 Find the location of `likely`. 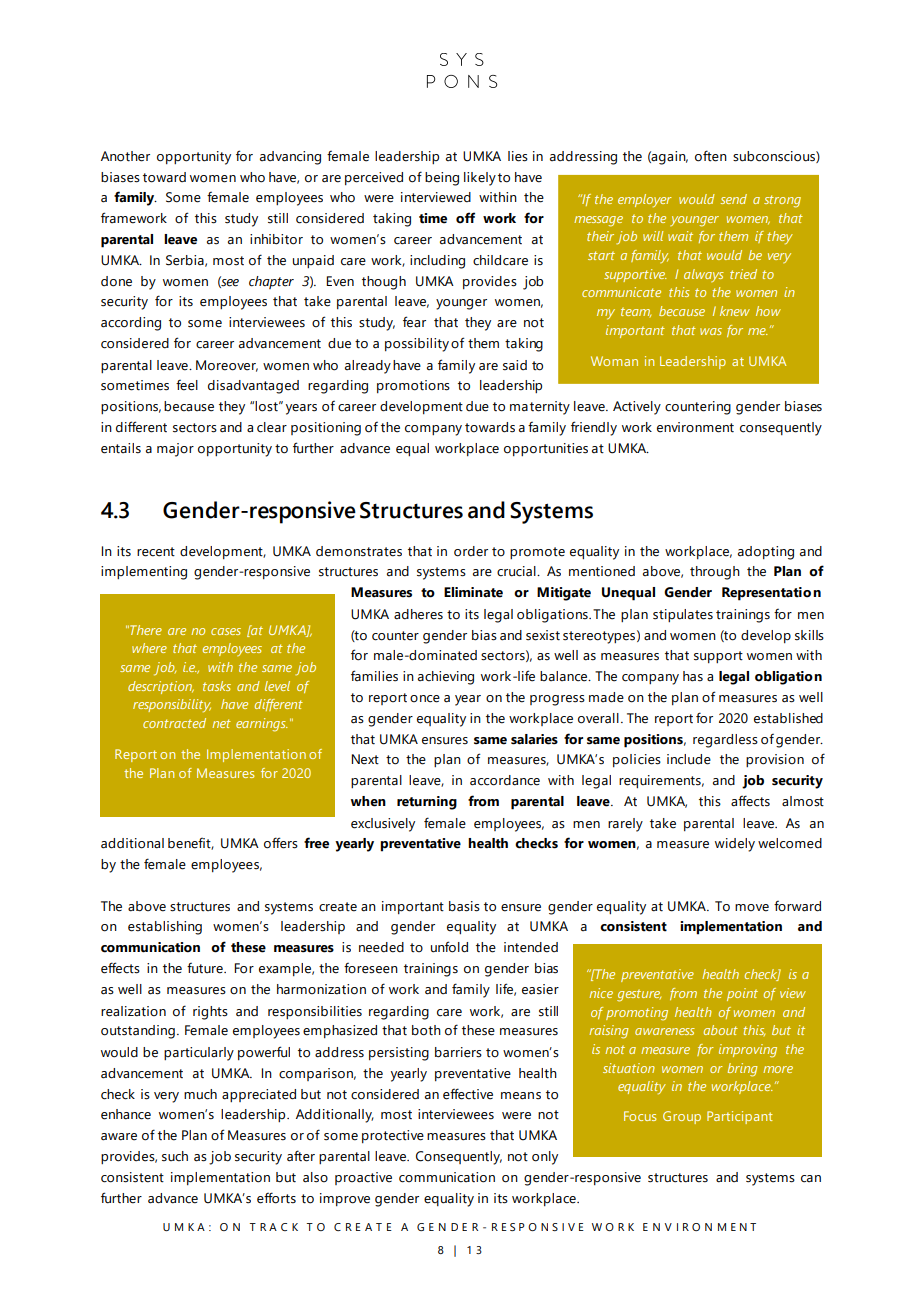

likely is located at coordinates (480, 179).
